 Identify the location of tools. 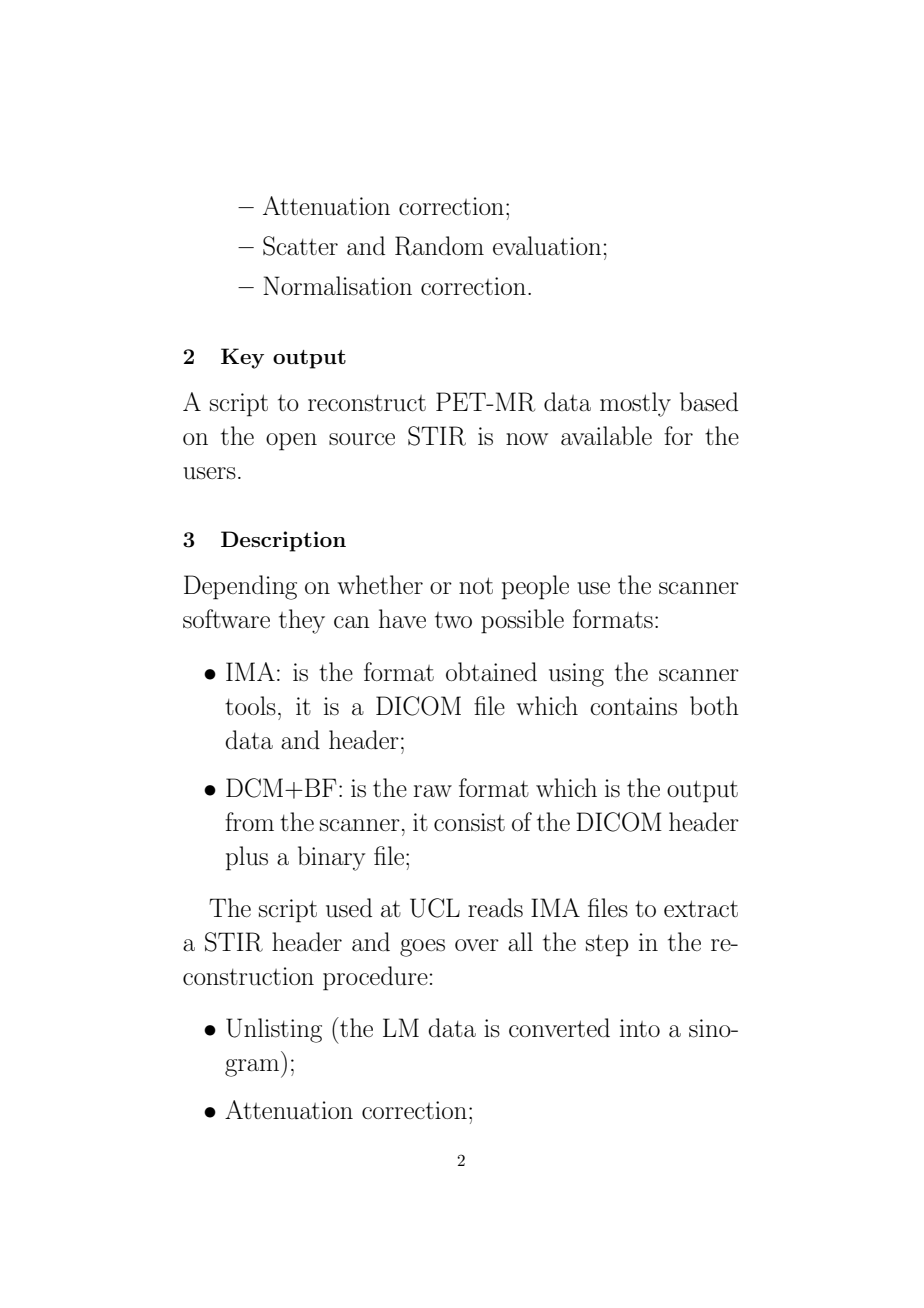
(250, 706).
